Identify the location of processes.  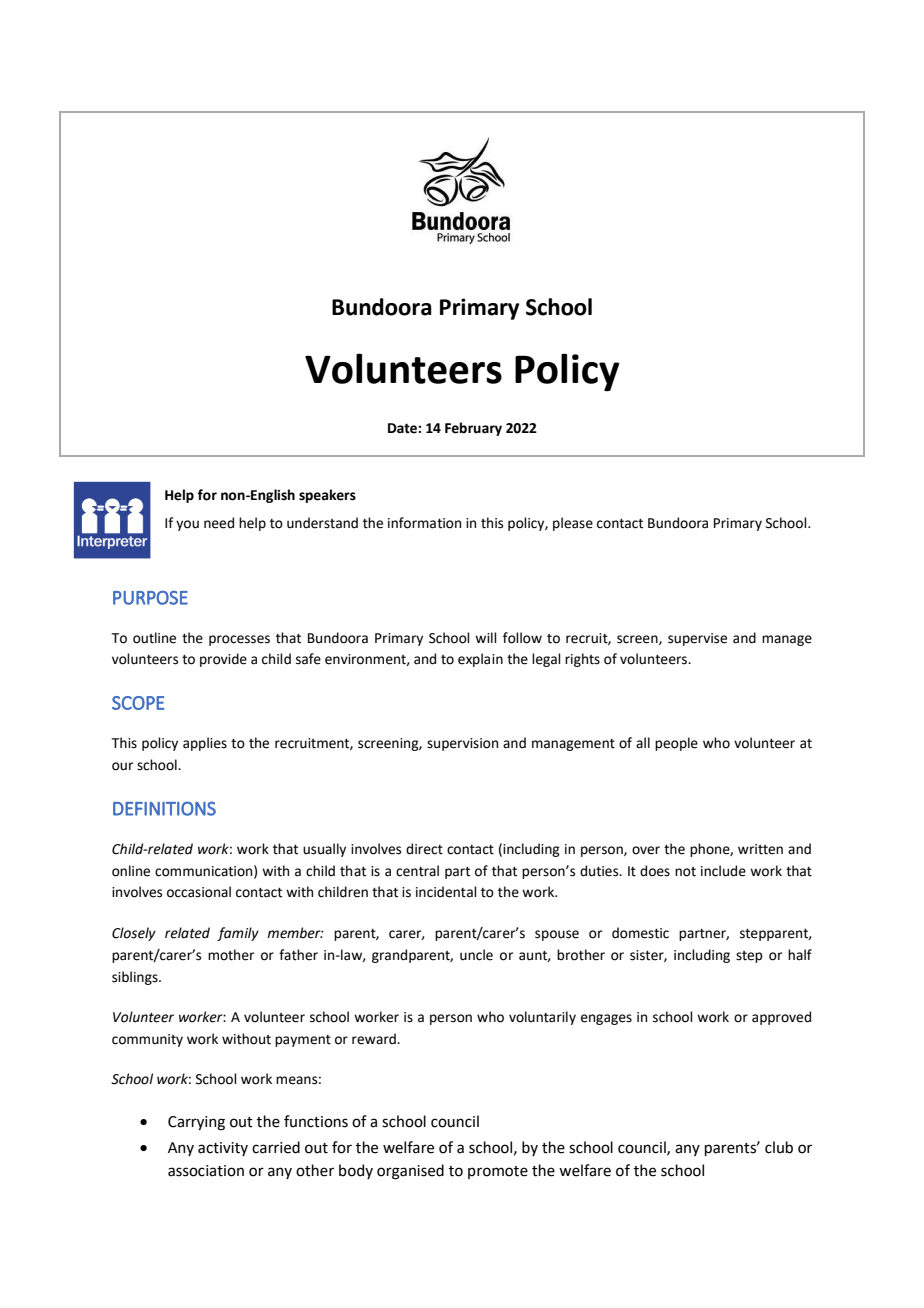
(239, 640).
